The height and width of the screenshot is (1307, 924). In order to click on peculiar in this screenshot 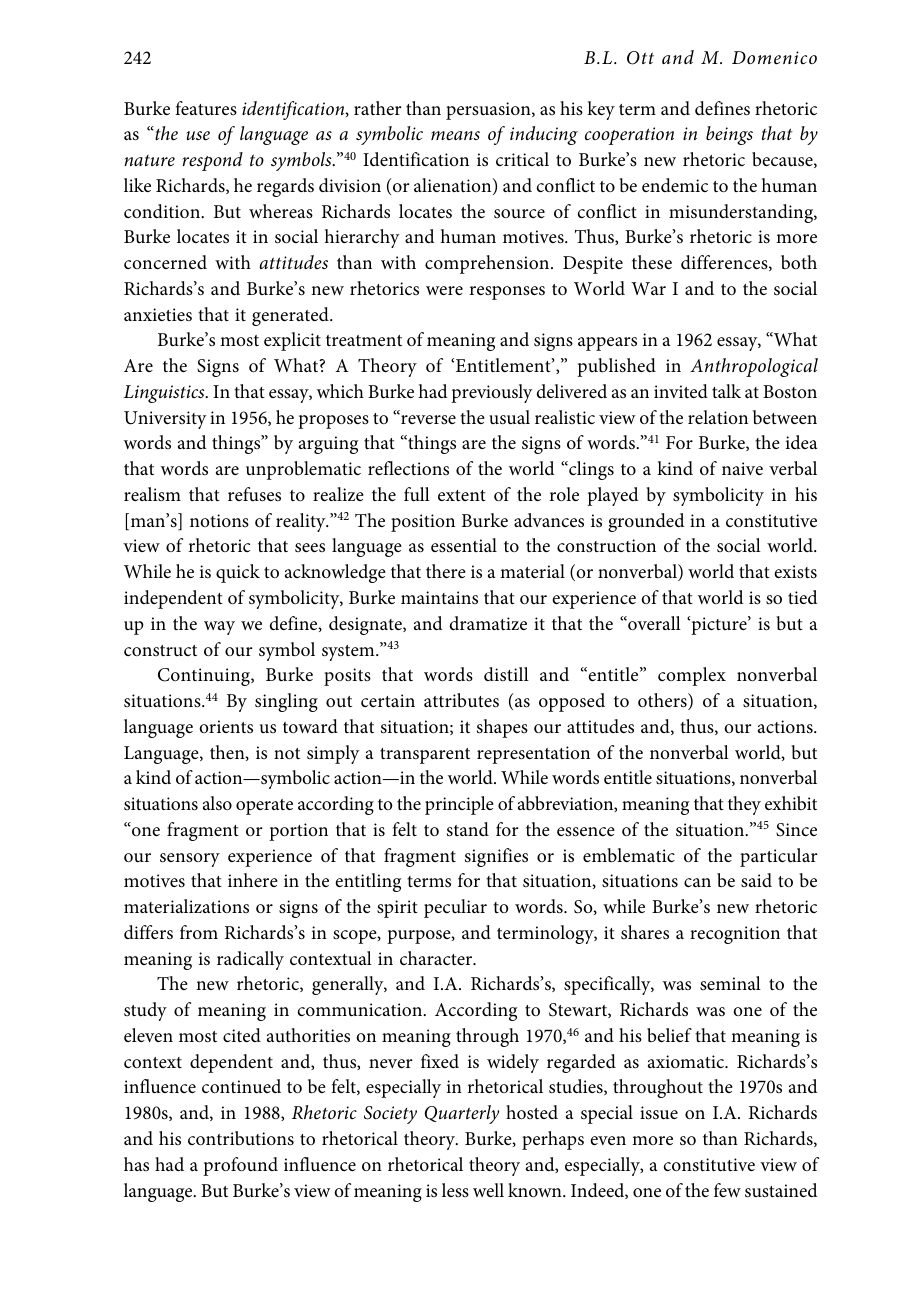, I will do `click(455, 908)`.
